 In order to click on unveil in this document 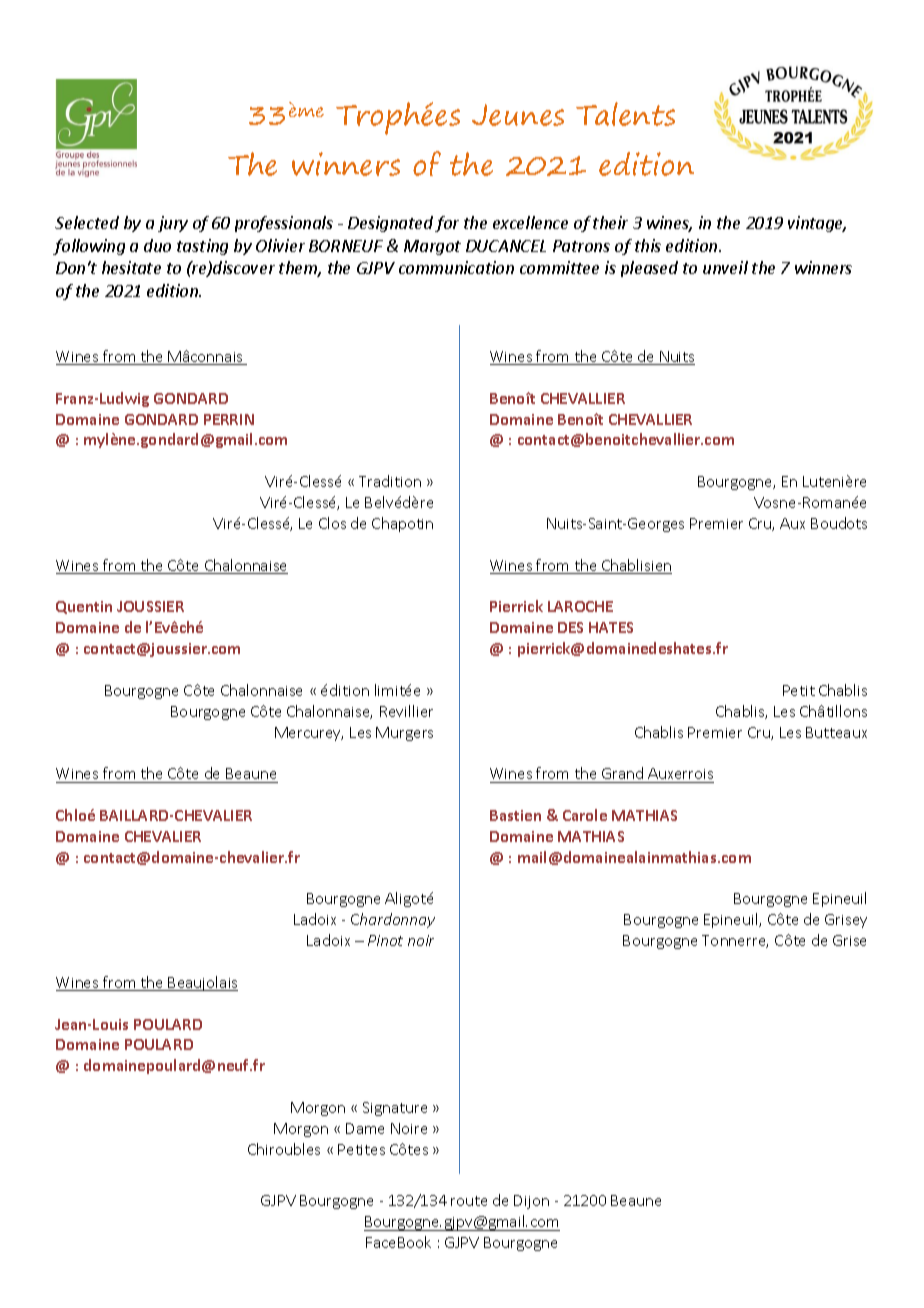, I will do `click(725, 267)`.
